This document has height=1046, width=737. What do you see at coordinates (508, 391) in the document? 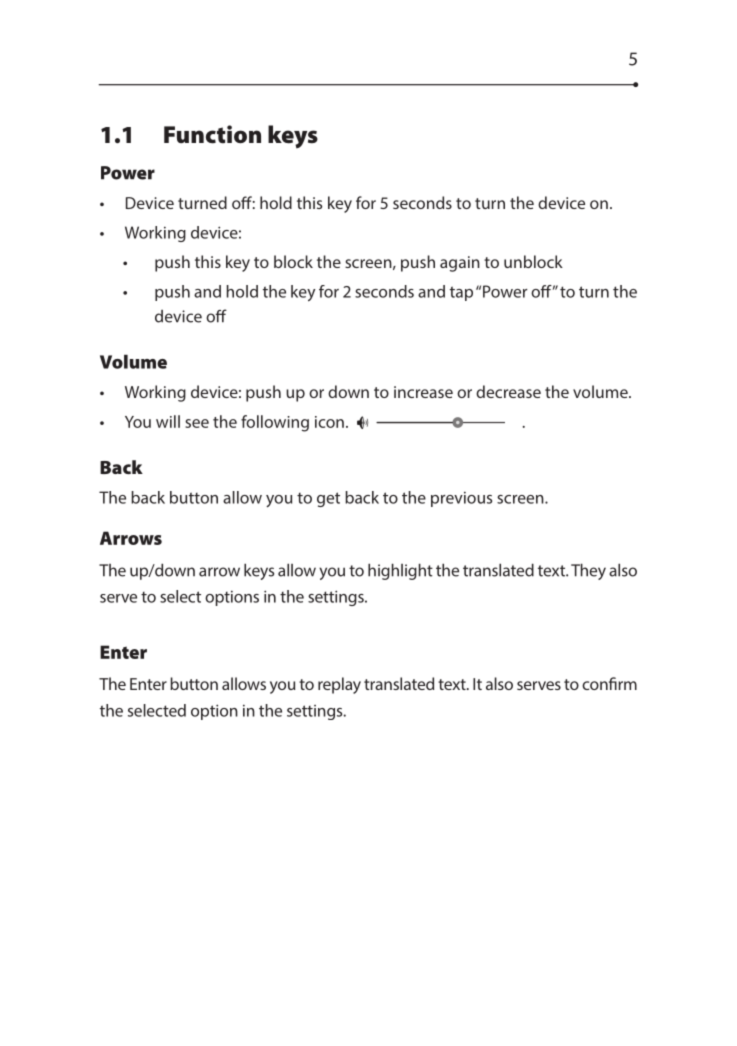
I see `decrease` at bounding box center [508, 391].
